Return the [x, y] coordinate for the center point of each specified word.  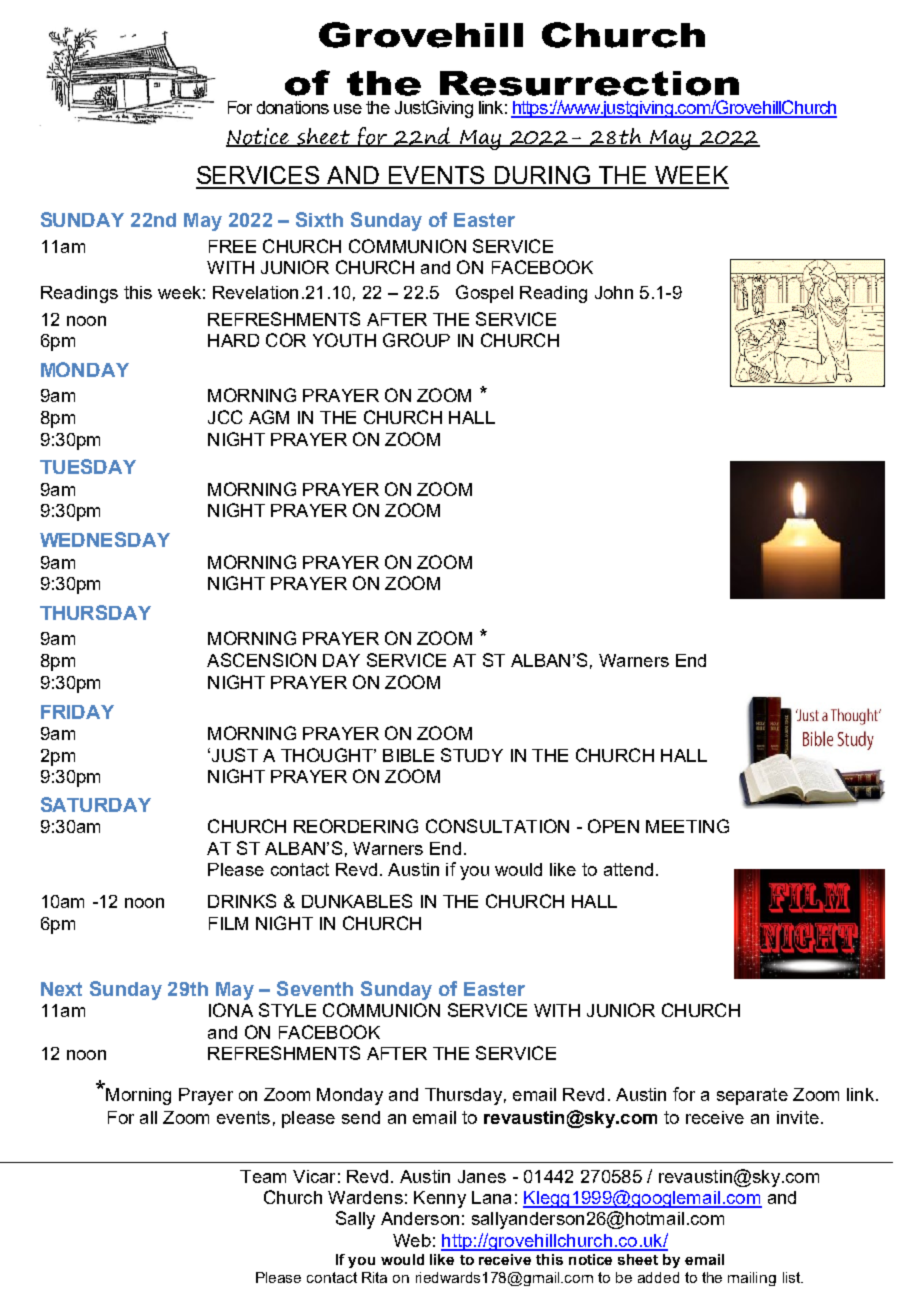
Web [412, 1240]
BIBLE [408, 755]
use [348, 109]
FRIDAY [77, 712]
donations [293, 107]
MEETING [687, 826]
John [614, 292]
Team [263, 1176]
